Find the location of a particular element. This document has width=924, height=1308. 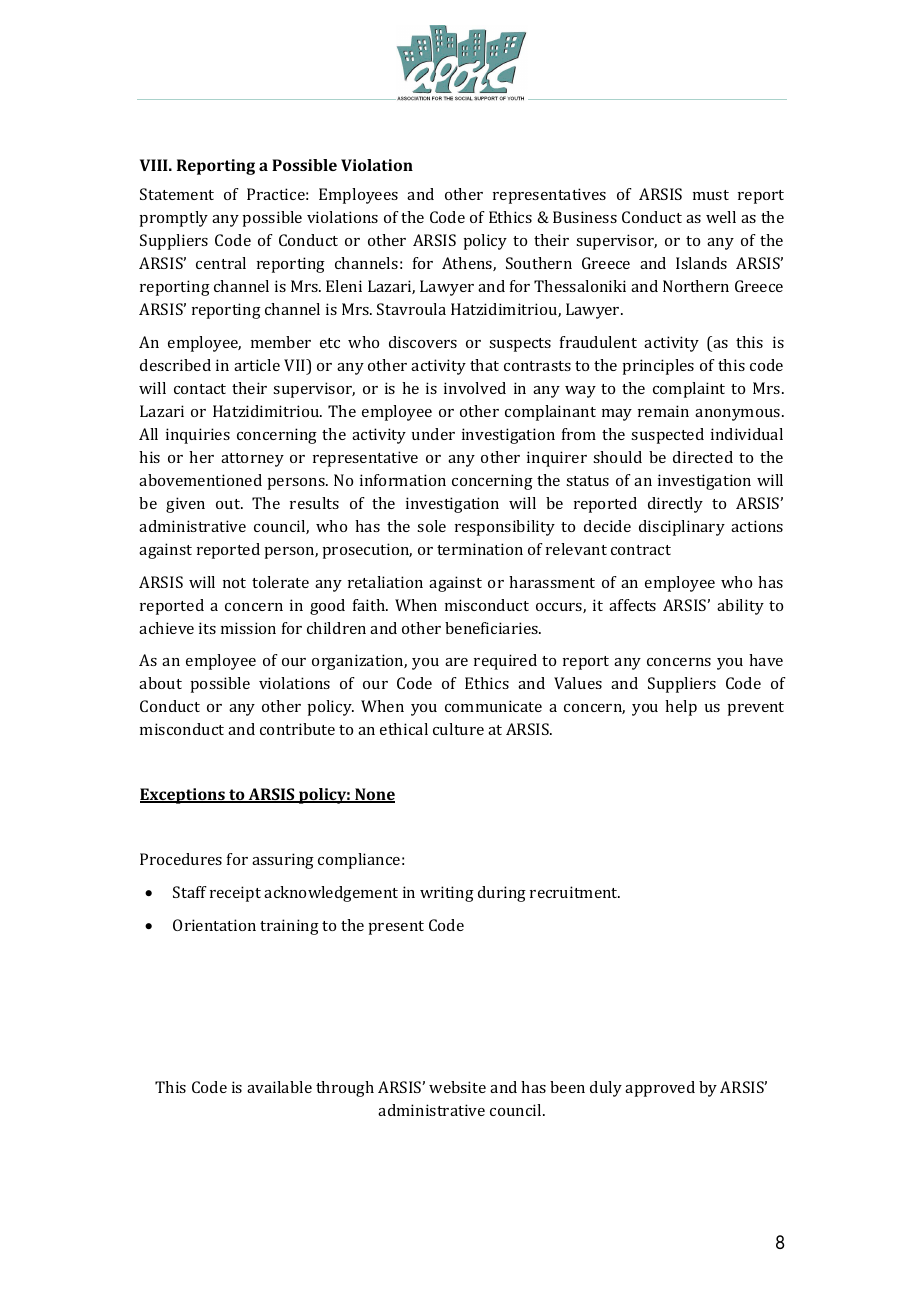

its is located at coordinates (207, 628).
